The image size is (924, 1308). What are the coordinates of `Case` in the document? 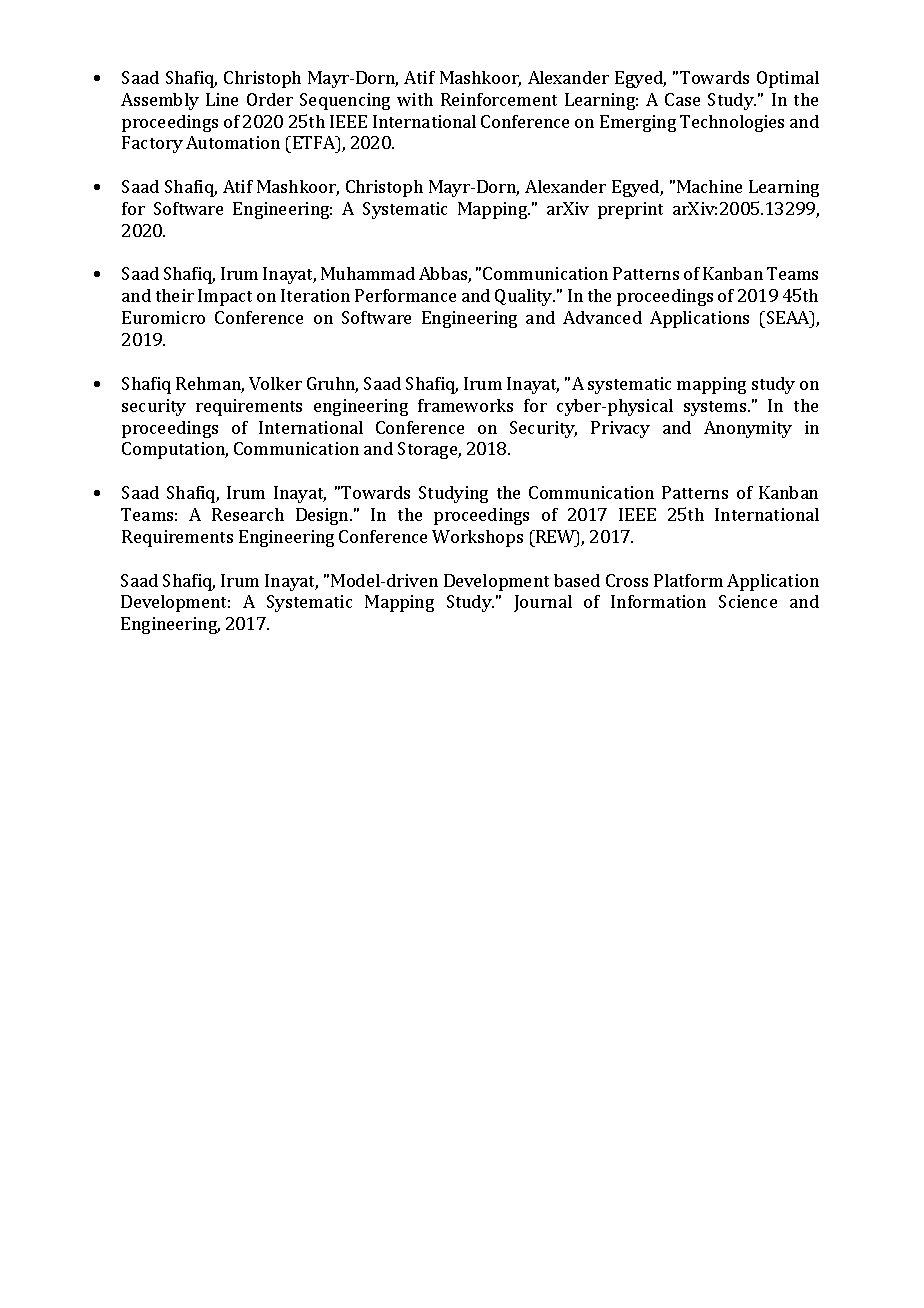 It's located at (682, 99).
